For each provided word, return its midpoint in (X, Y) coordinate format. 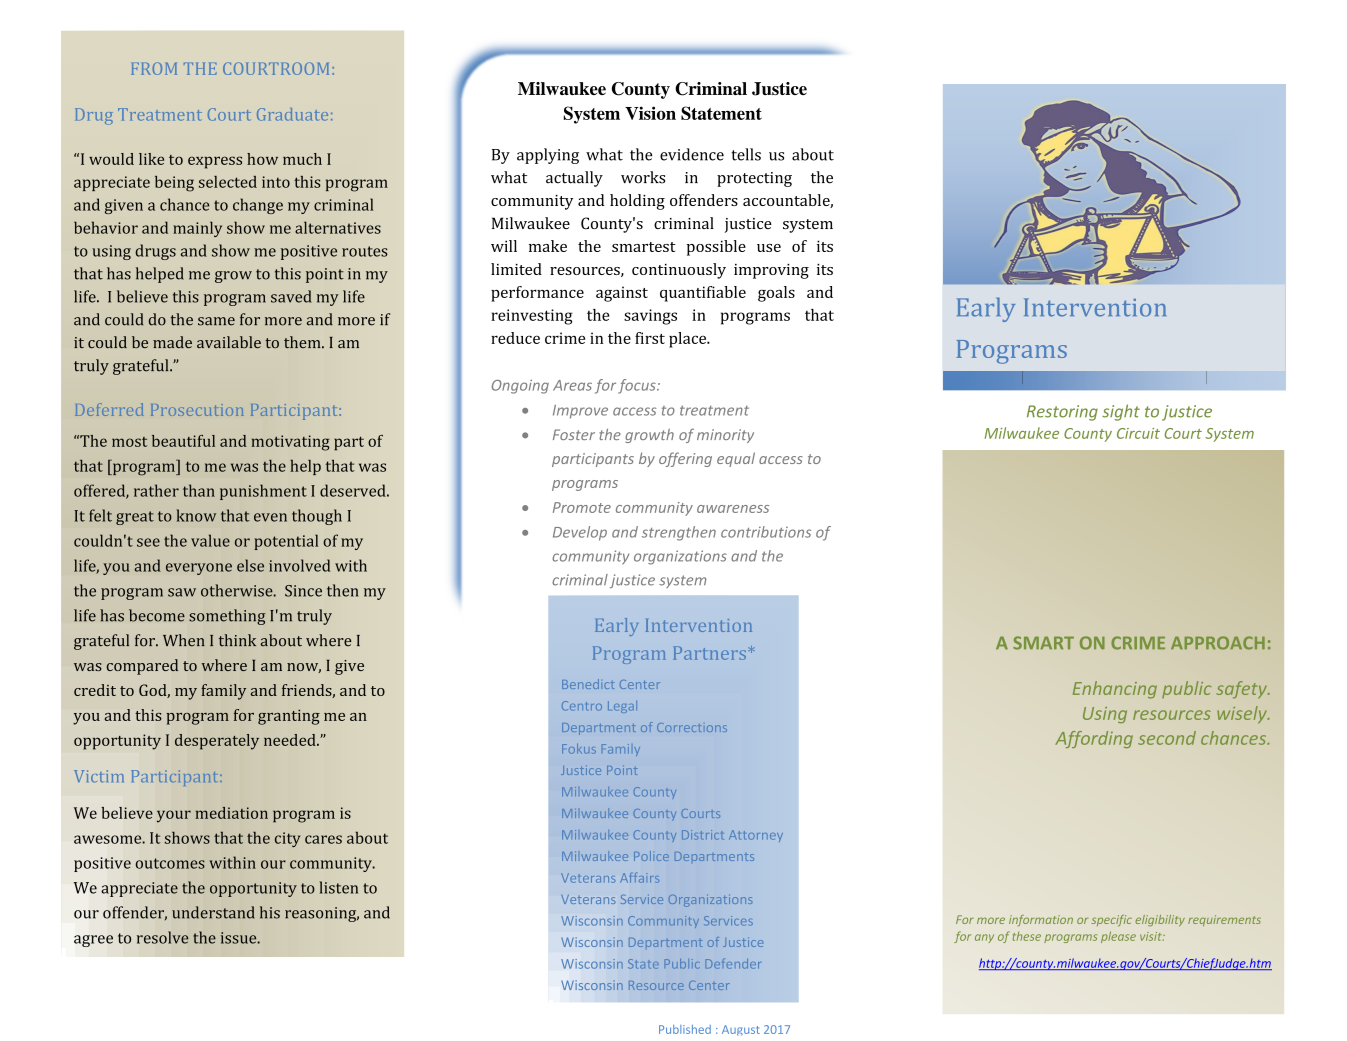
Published (685, 1029)
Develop (580, 533)
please (1118, 937)
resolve (163, 937)
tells (746, 154)
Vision (650, 113)
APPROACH (1218, 643)
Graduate (292, 114)
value (210, 540)
